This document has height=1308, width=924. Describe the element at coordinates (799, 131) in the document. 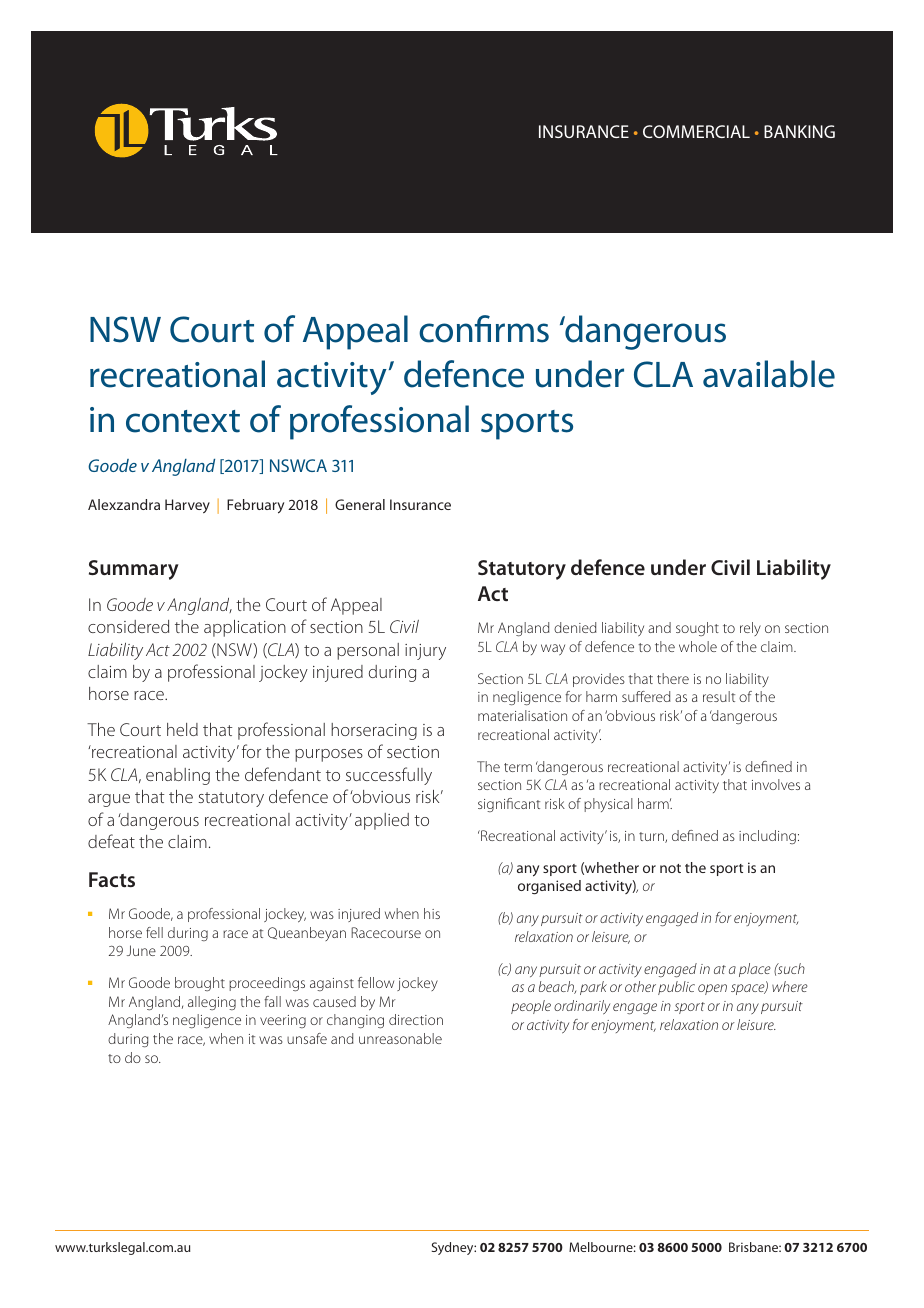

I see `BANKING` at that location.
